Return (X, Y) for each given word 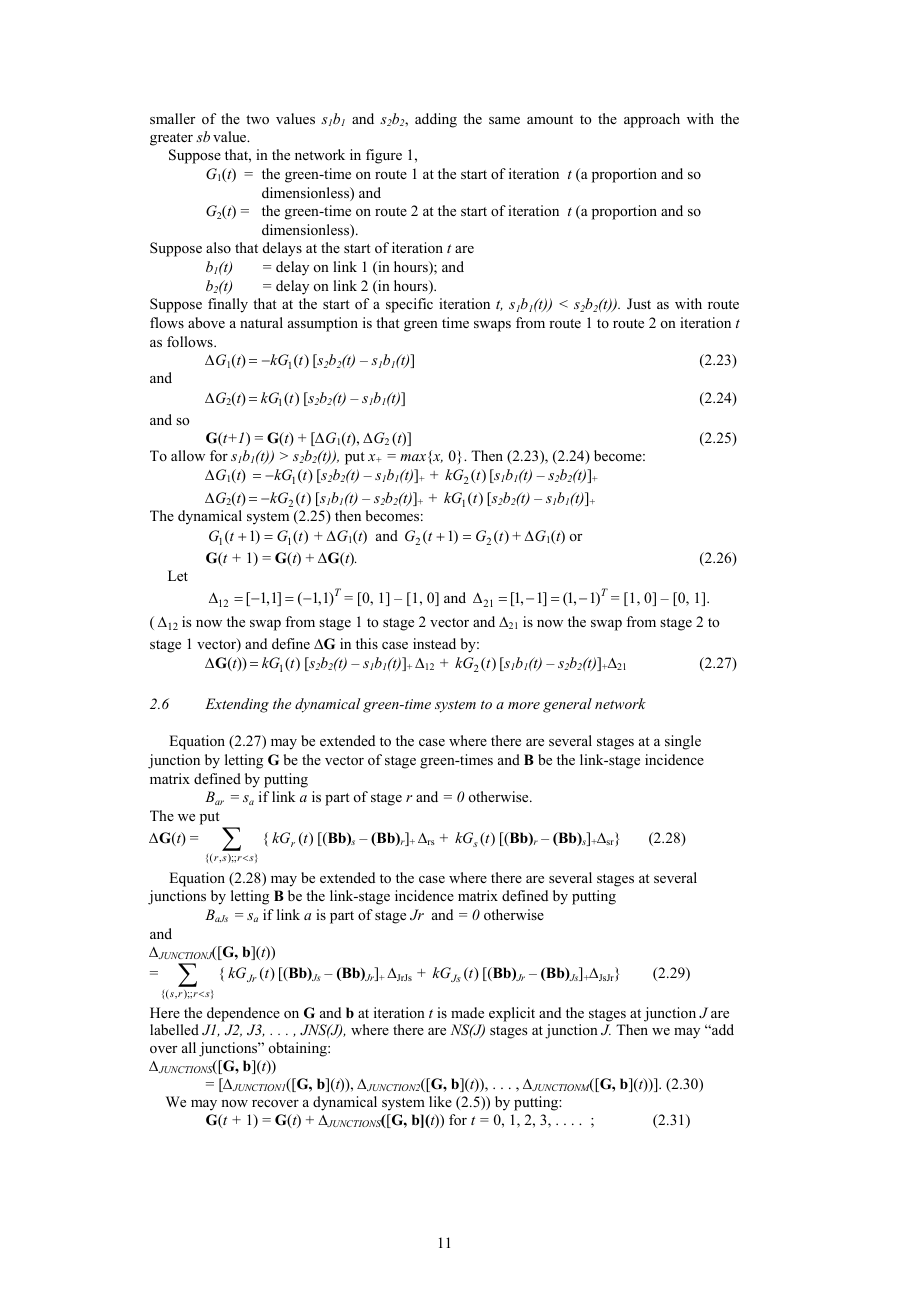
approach (652, 120)
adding (436, 120)
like (440, 1101)
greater (171, 139)
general (567, 705)
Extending (237, 705)
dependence (243, 1014)
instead (434, 643)
